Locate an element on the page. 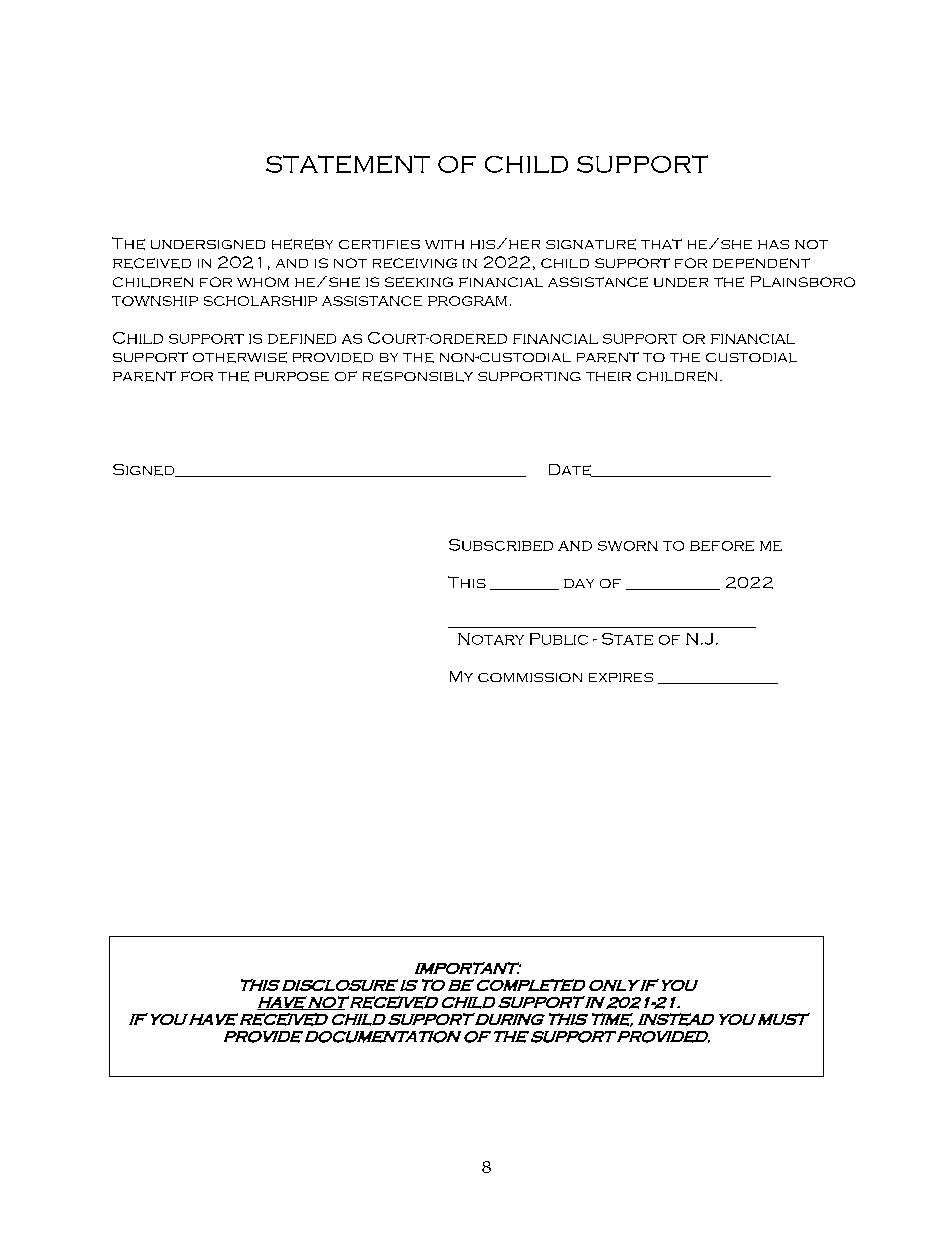  otherwise is located at coordinates (240, 357).
